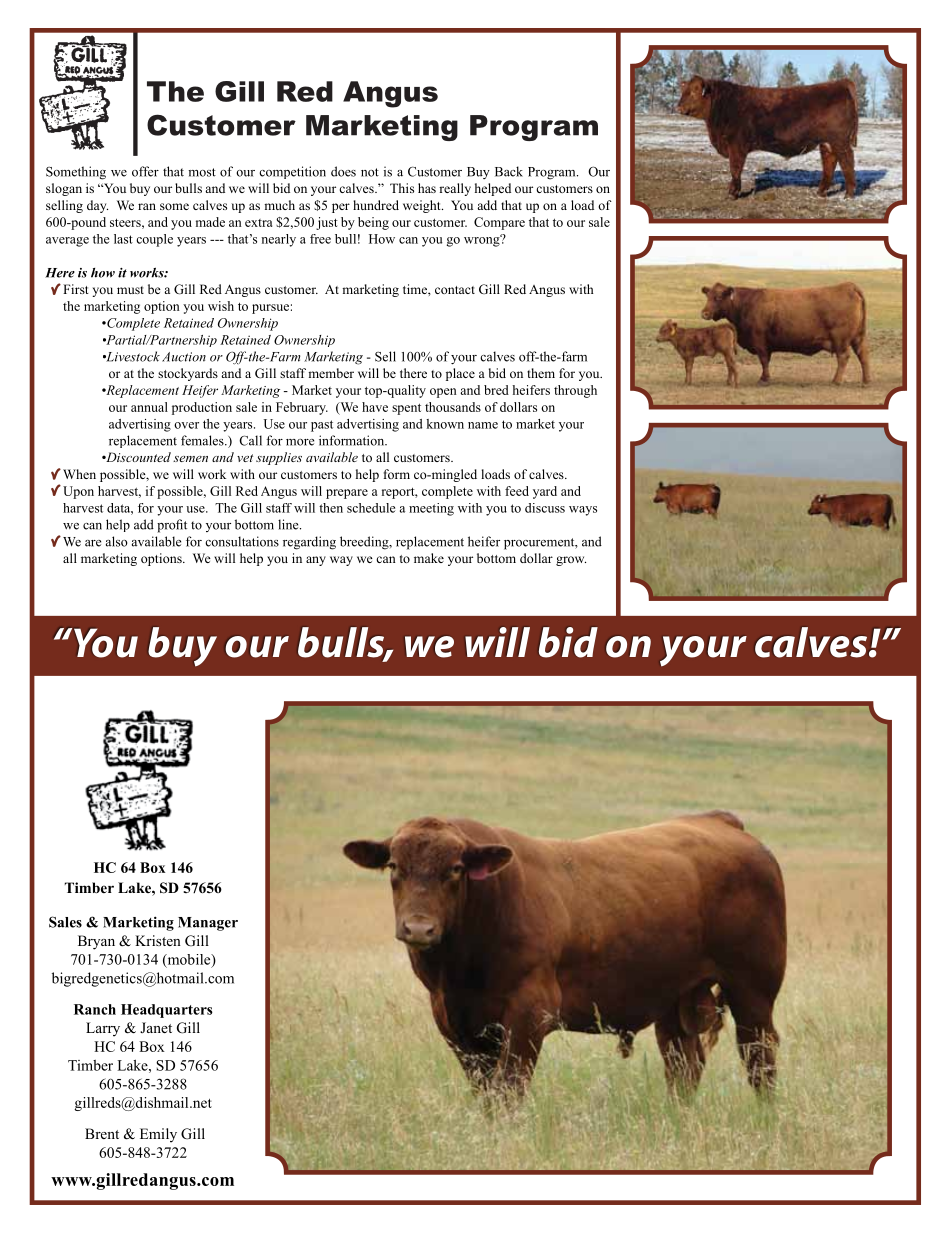  I want to click on Kristen, so click(158, 940).
